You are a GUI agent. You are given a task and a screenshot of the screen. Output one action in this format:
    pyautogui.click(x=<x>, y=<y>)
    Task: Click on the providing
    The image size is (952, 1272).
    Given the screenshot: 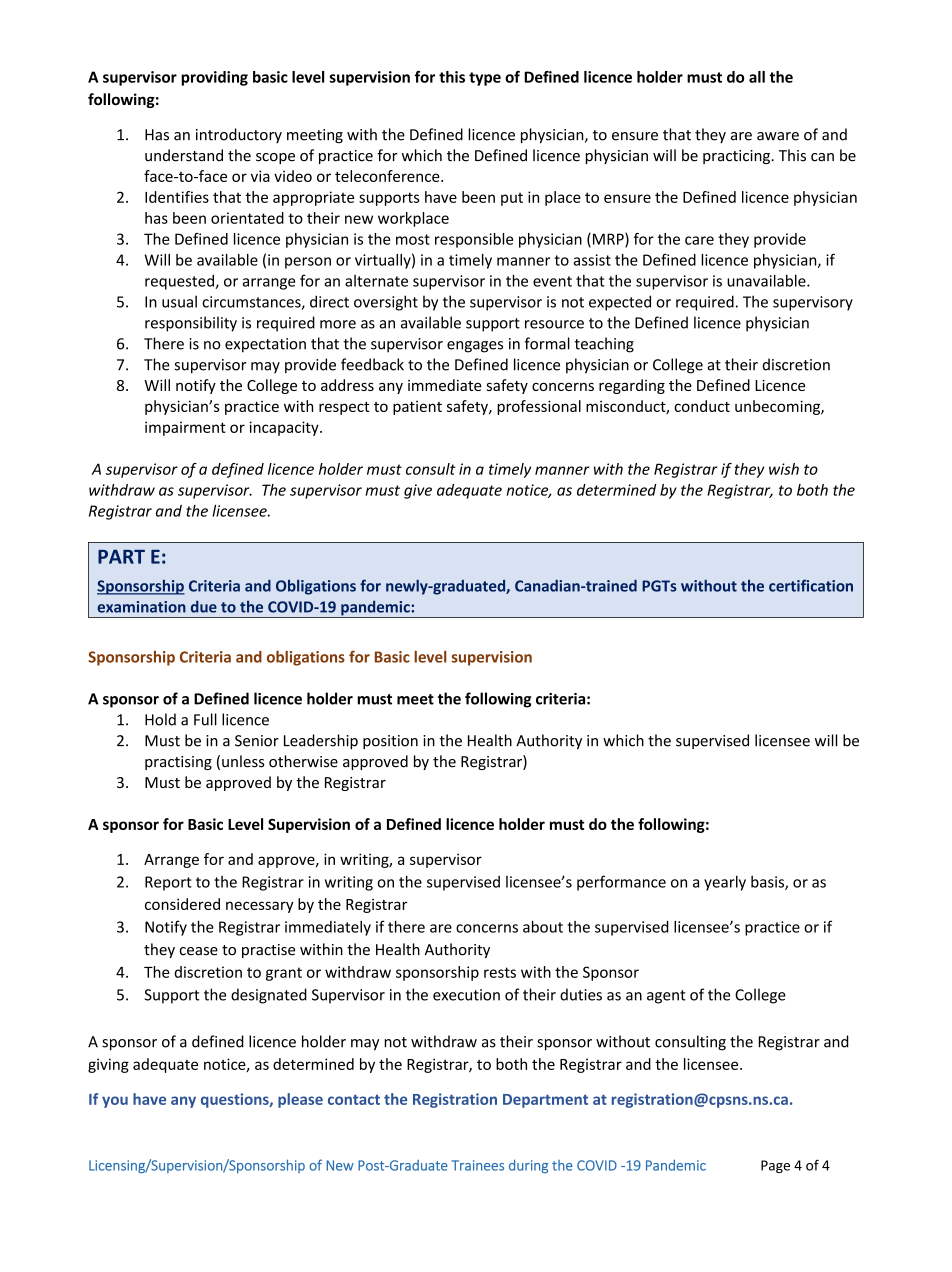 What is the action you would take?
    pyautogui.click(x=214, y=78)
